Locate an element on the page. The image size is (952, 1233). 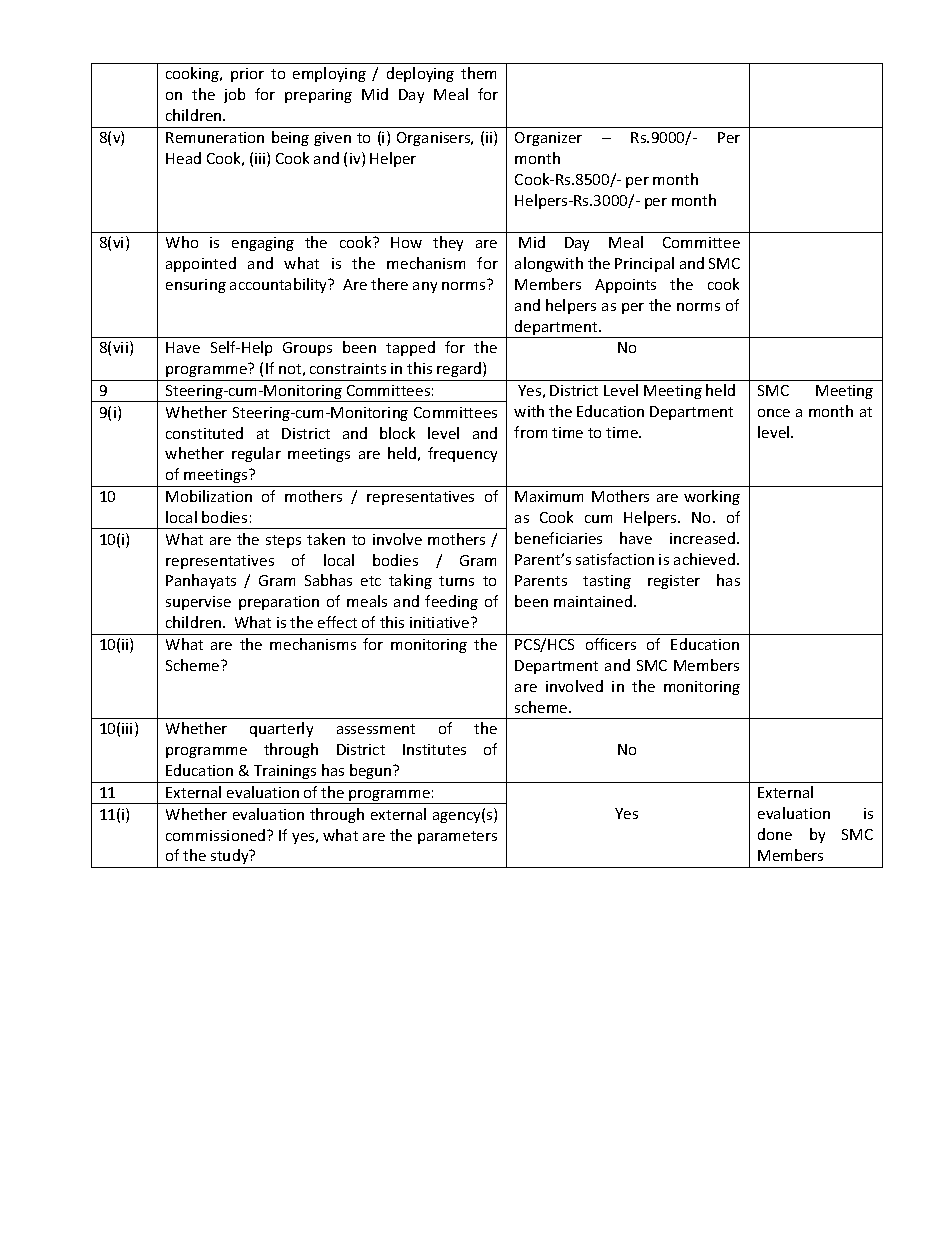
working is located at coordinates (712, 497).
